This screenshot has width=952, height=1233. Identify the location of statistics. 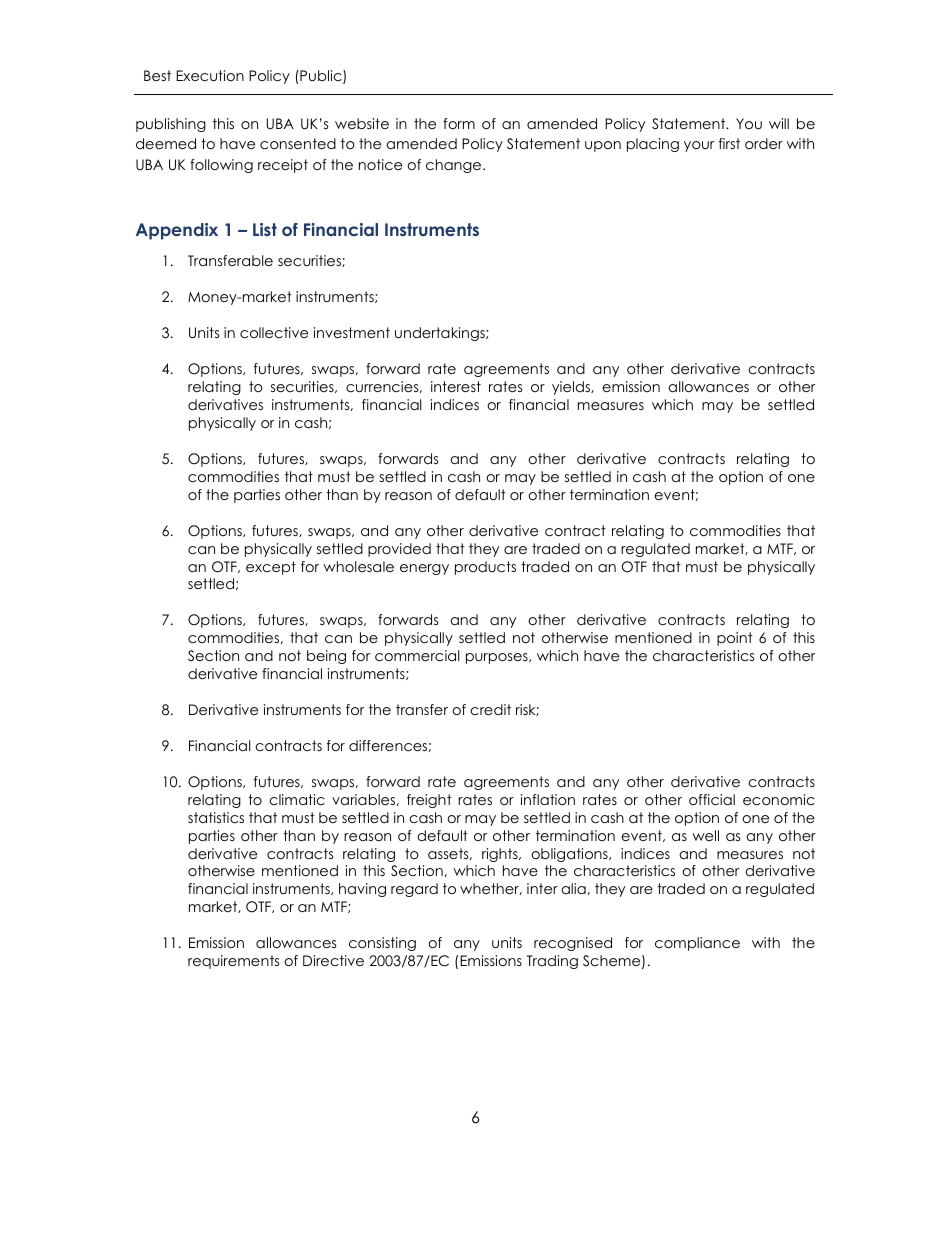
(216, 817).
